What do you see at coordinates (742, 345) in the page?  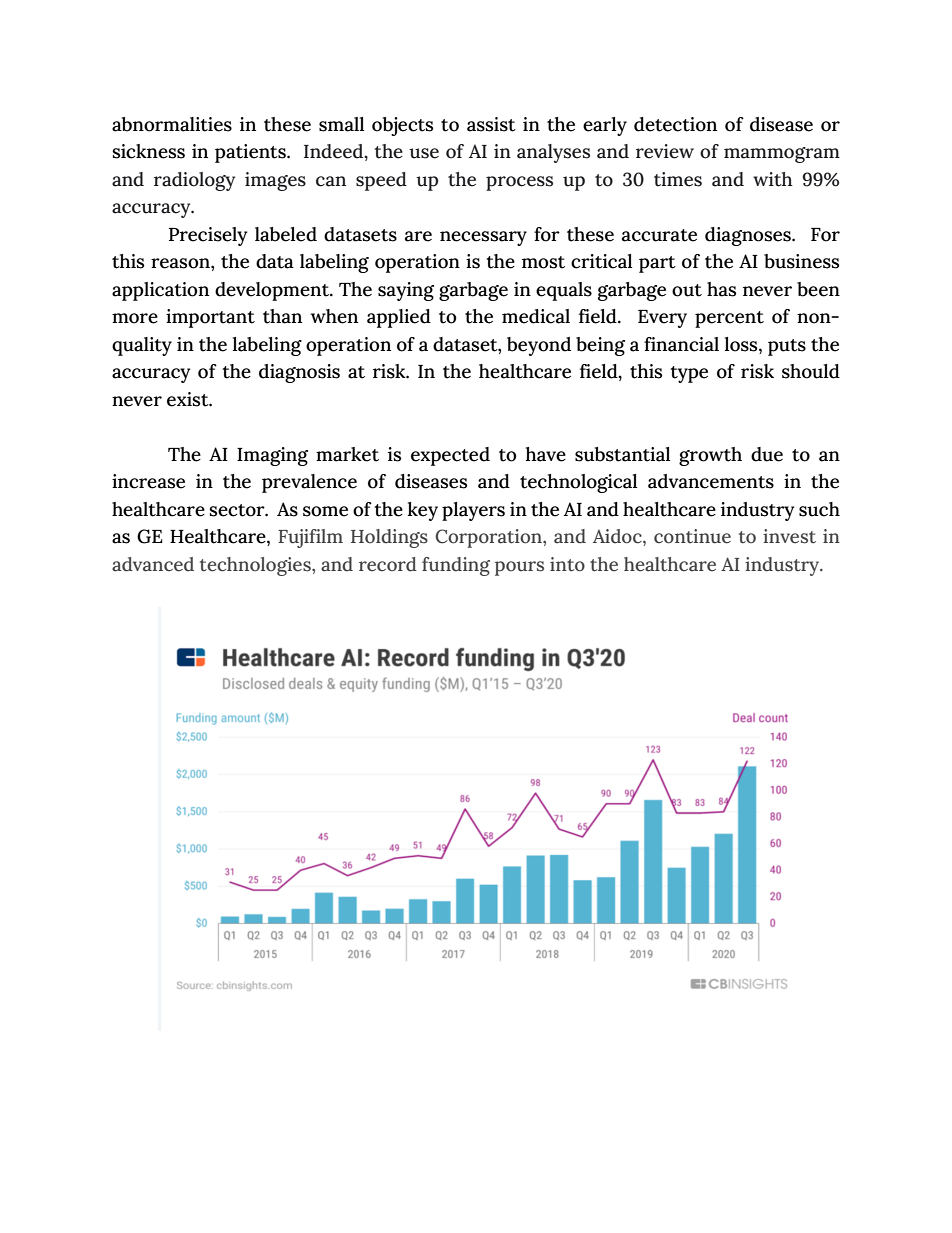 I see `loss` at bounding box center [742, 345].
